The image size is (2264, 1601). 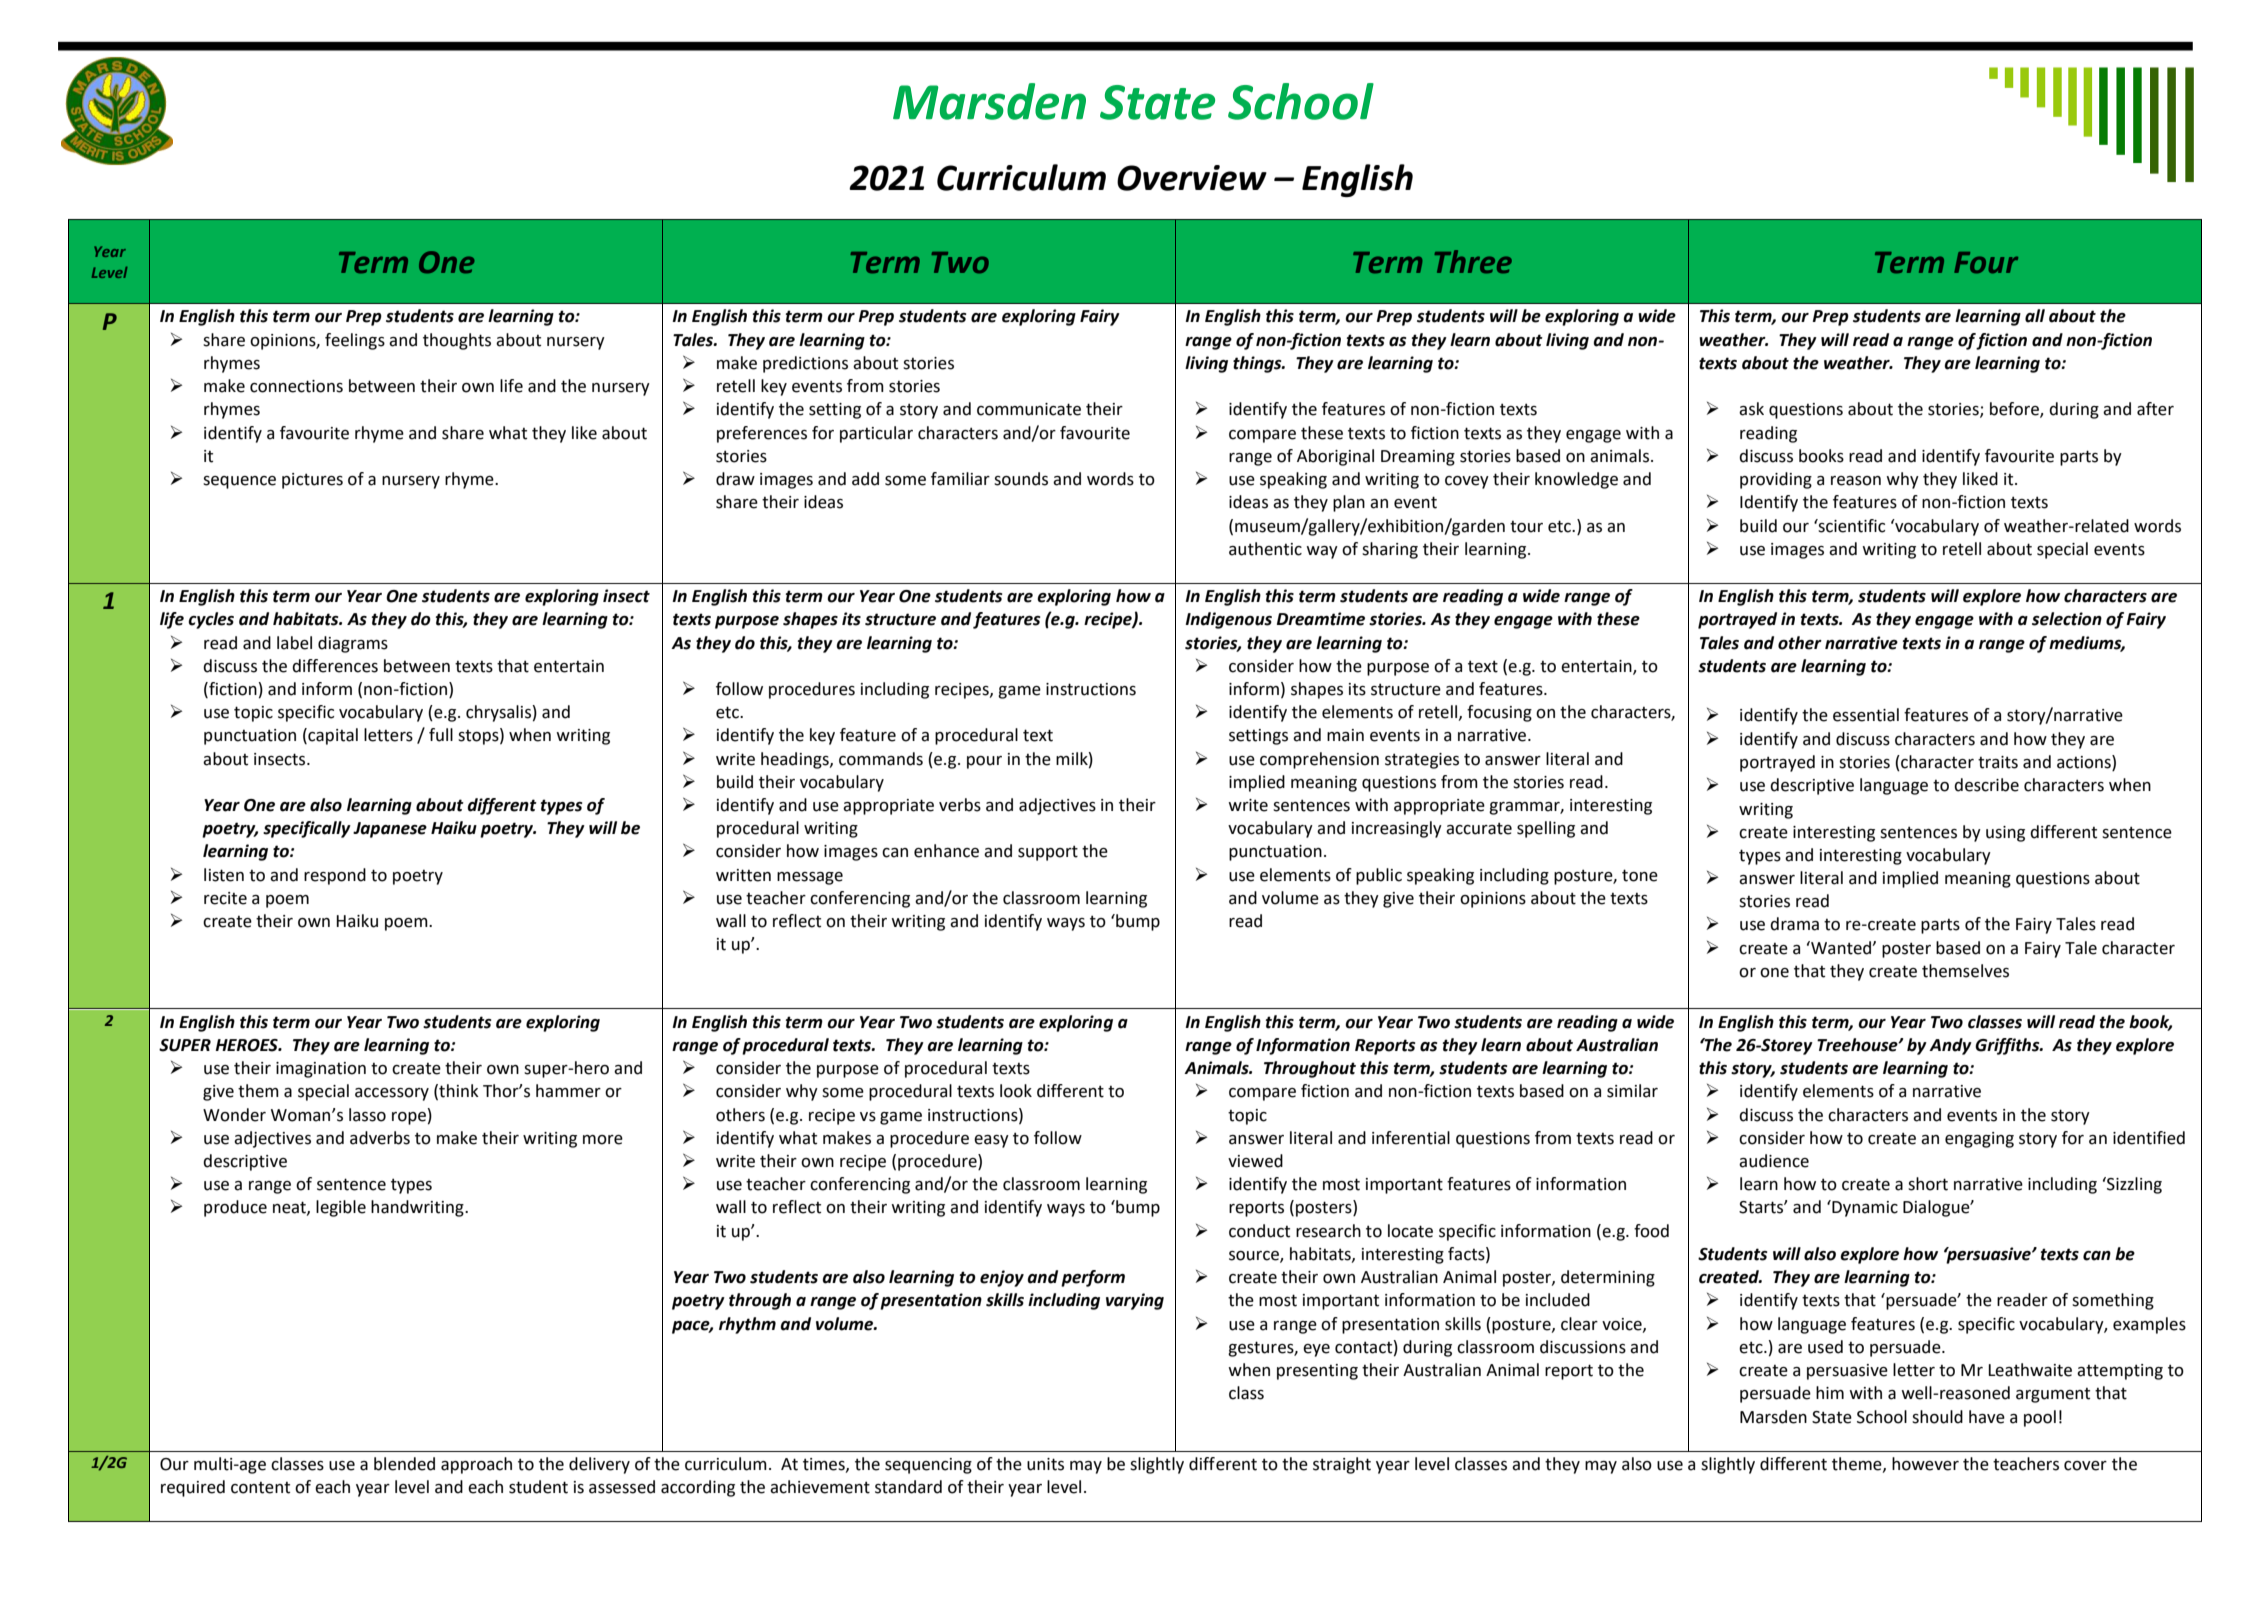 What do you see at coordinates (457, 341) in the screenshot?
I see `thoughts` at bounding box center [457, 341].
